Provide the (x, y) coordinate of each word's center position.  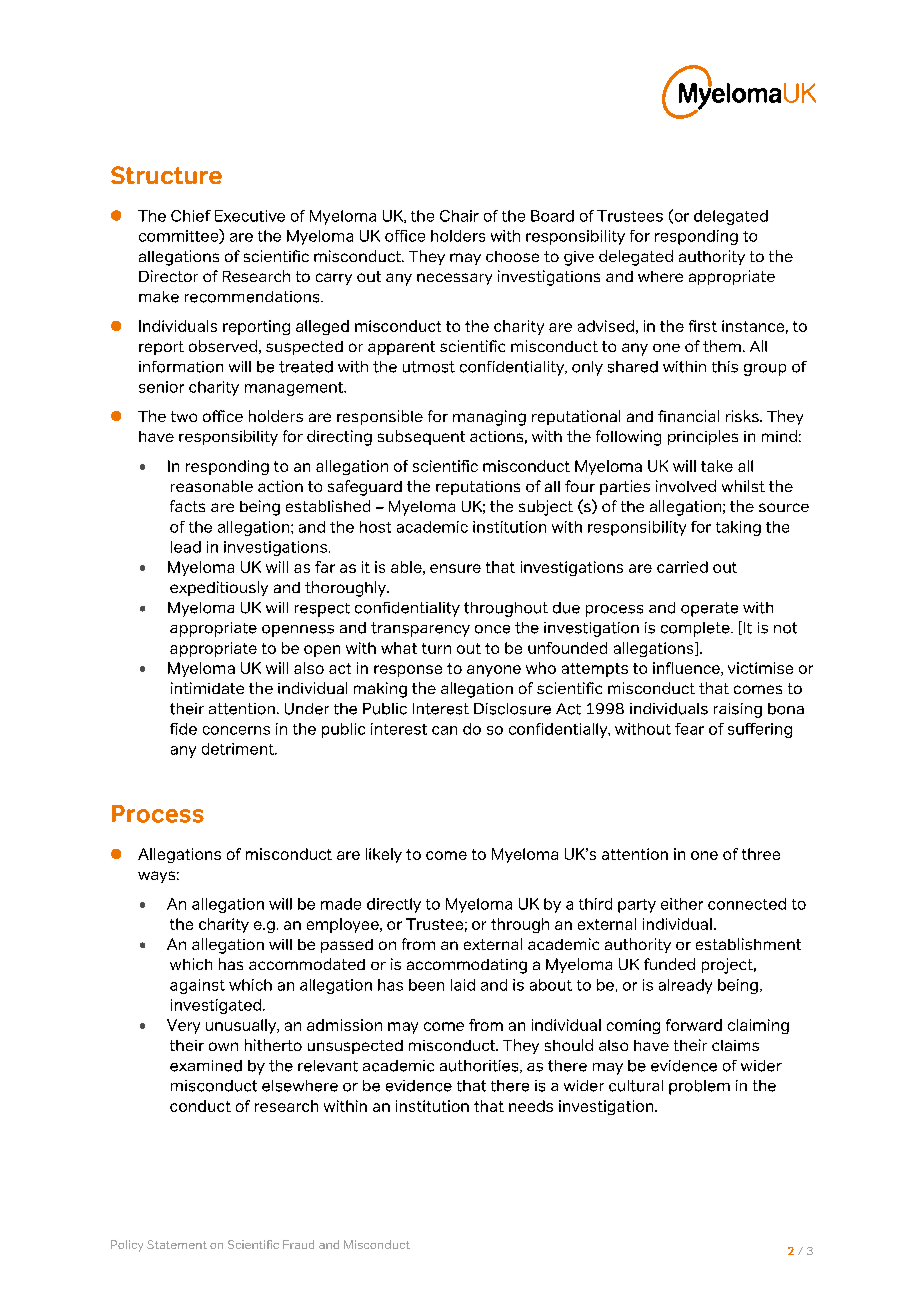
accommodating (467, 966)
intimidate (207, 688)
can (444, 730)
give (579, 258)
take (717, 466)
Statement (177, 1244)
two (184, 416)
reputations (478, 488)
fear (689, 729)
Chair (459, 216)
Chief (191, 216)
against (197, 986)
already (685, 986)
